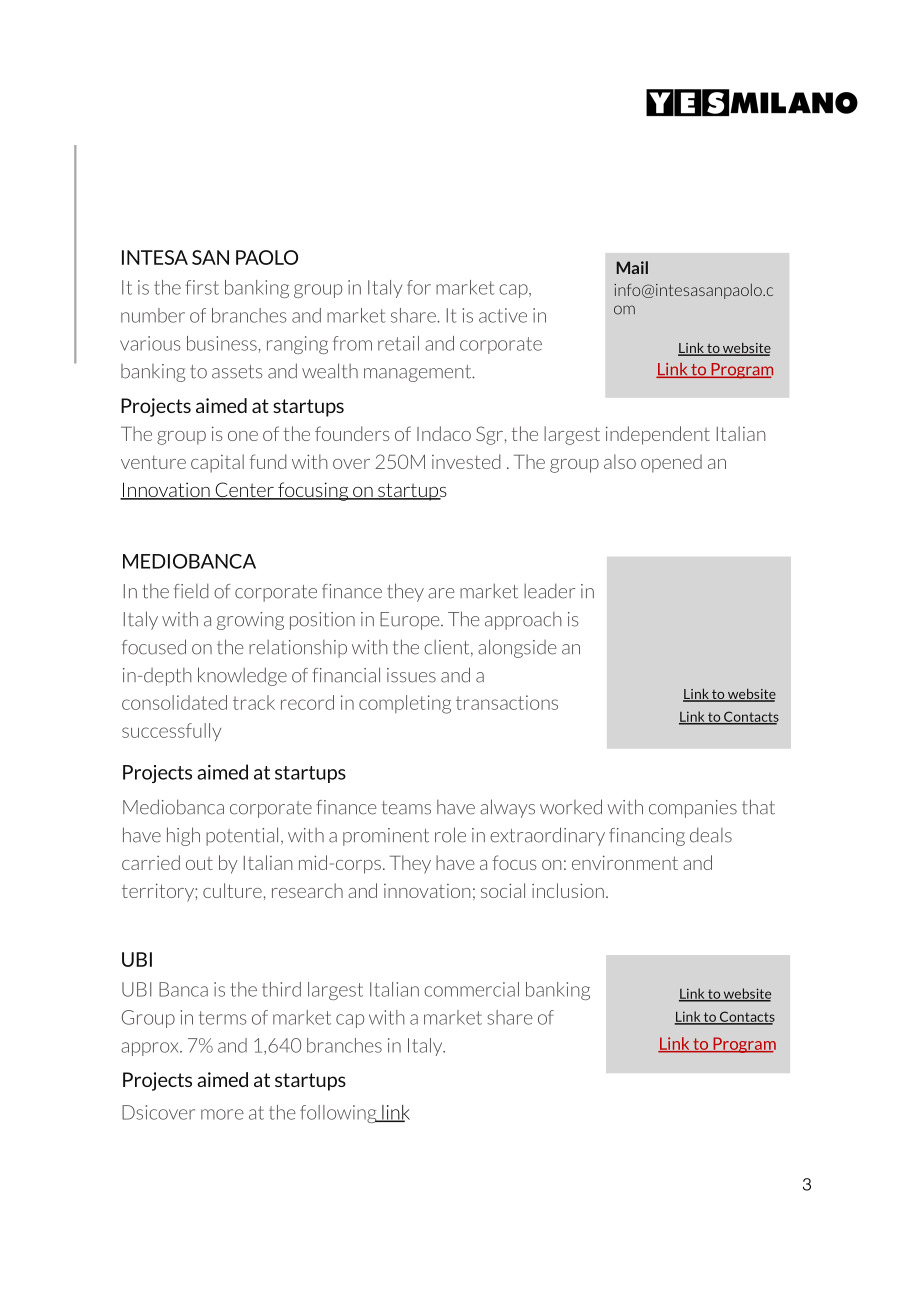  Describe the element at coordinates (339, 1114) in the screenshot. I see `following` at that location.
